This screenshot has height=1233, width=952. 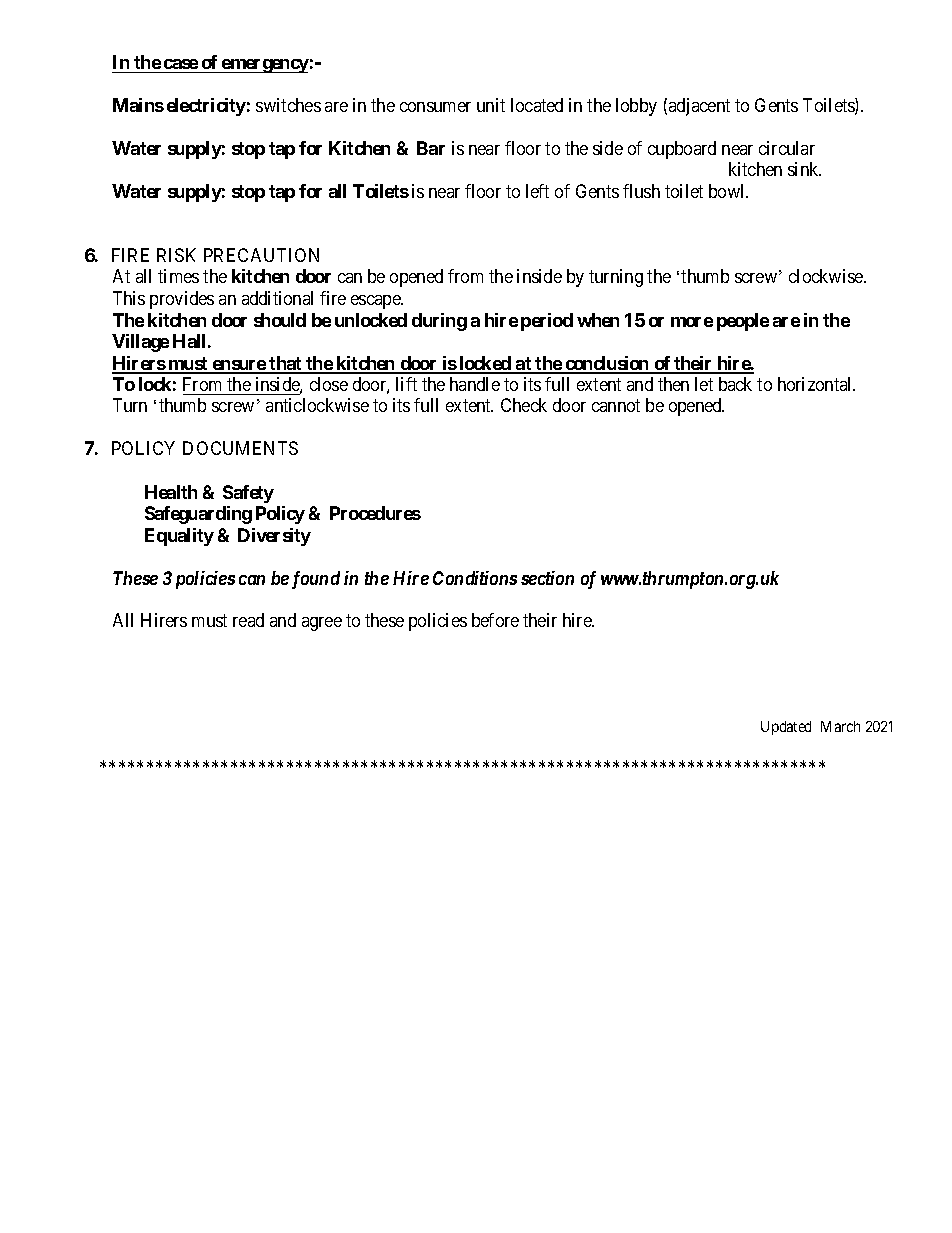 I want to click on adjacent, so click(x=699, y=107).
